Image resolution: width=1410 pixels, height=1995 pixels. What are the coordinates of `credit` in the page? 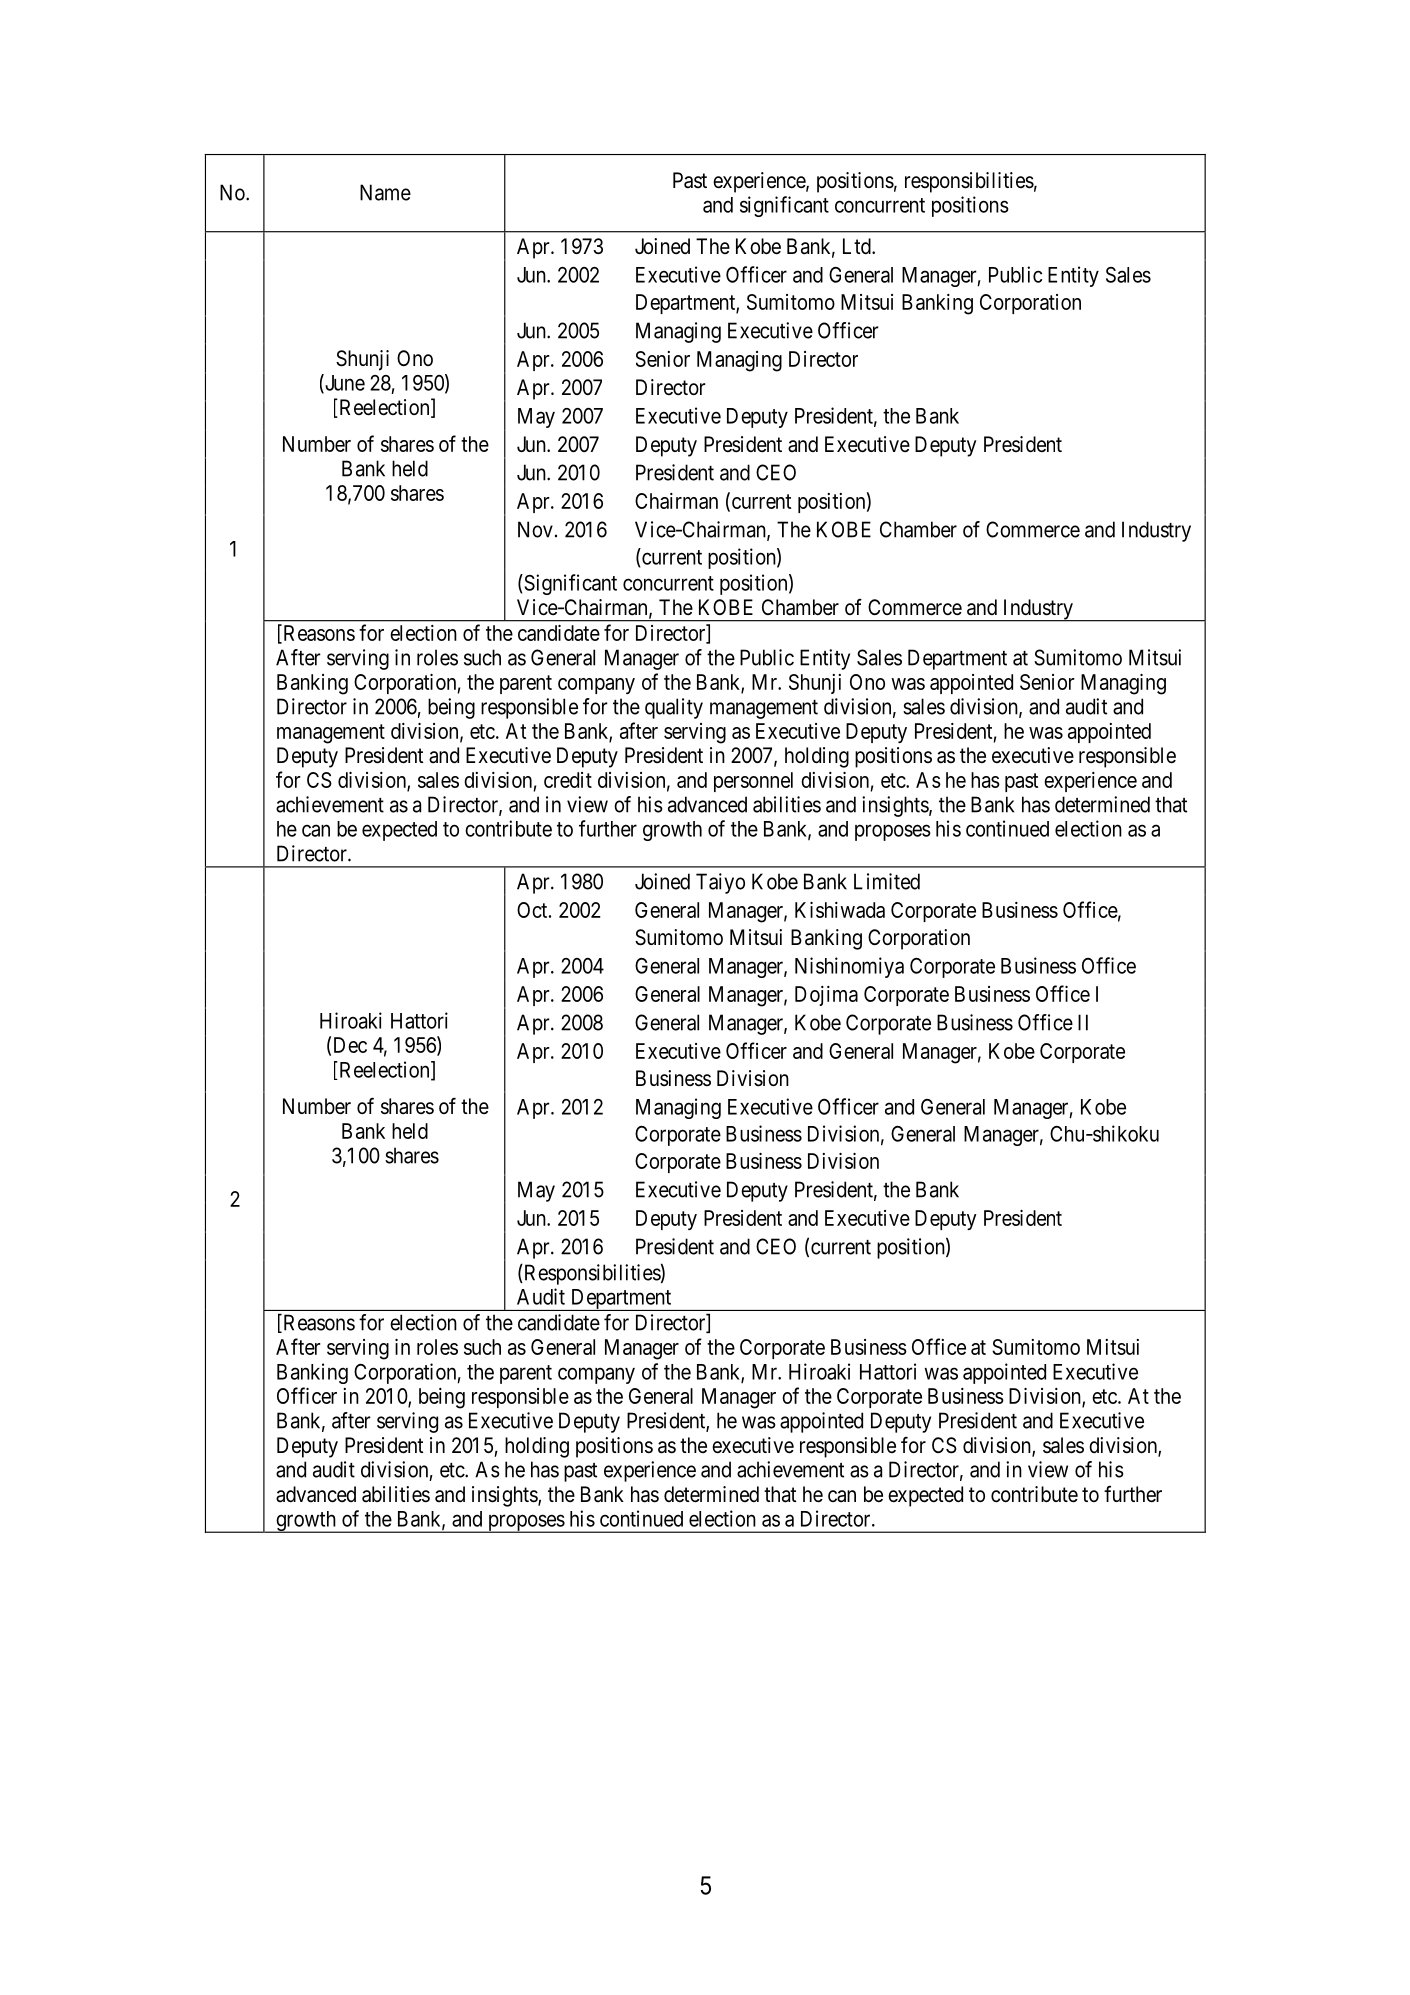 It's located at (568, 780).
